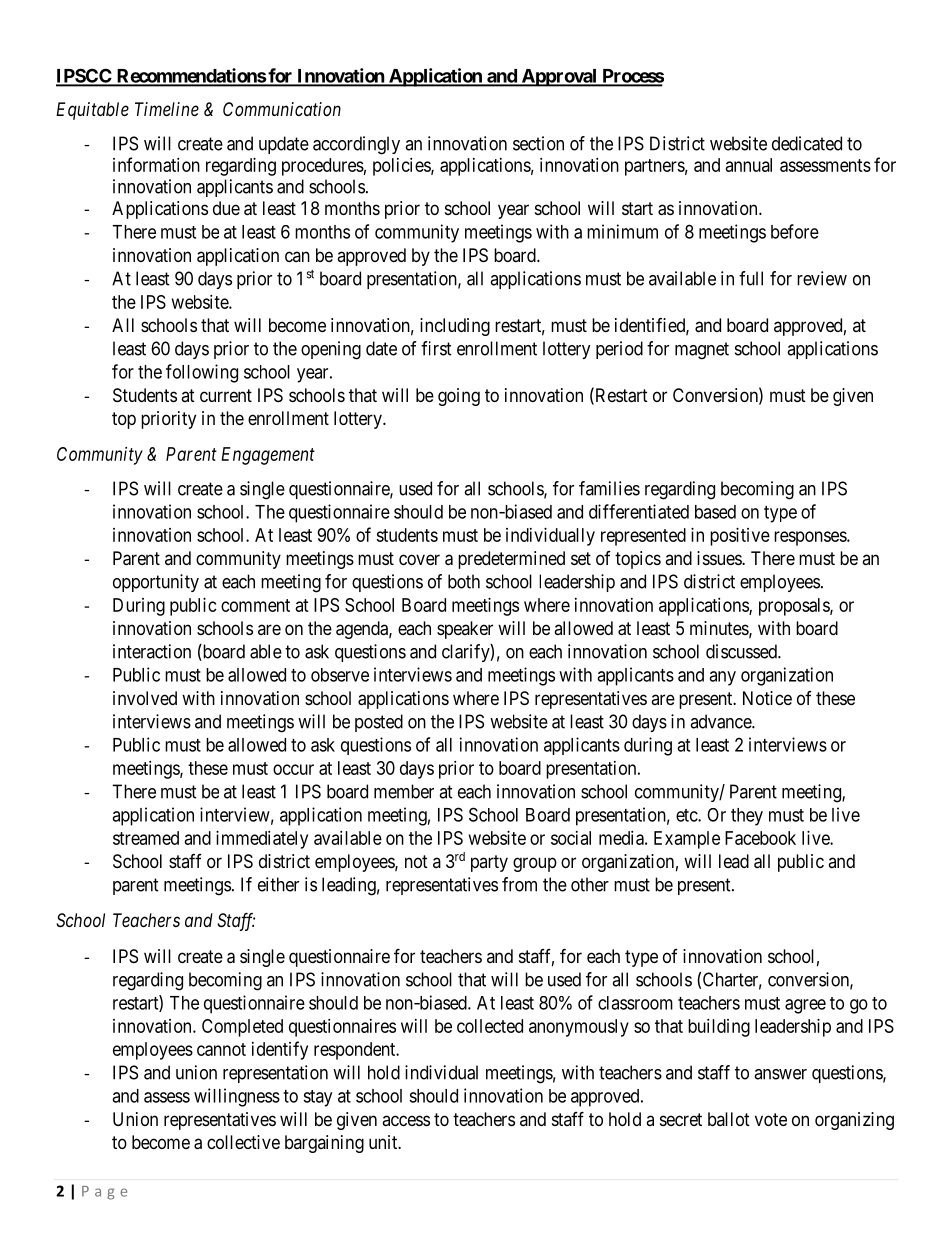 This document has width=952, height=1233. What do you see at coordinates (278, 884) in the document?
I see `either` at bounding box center [278, 884].
